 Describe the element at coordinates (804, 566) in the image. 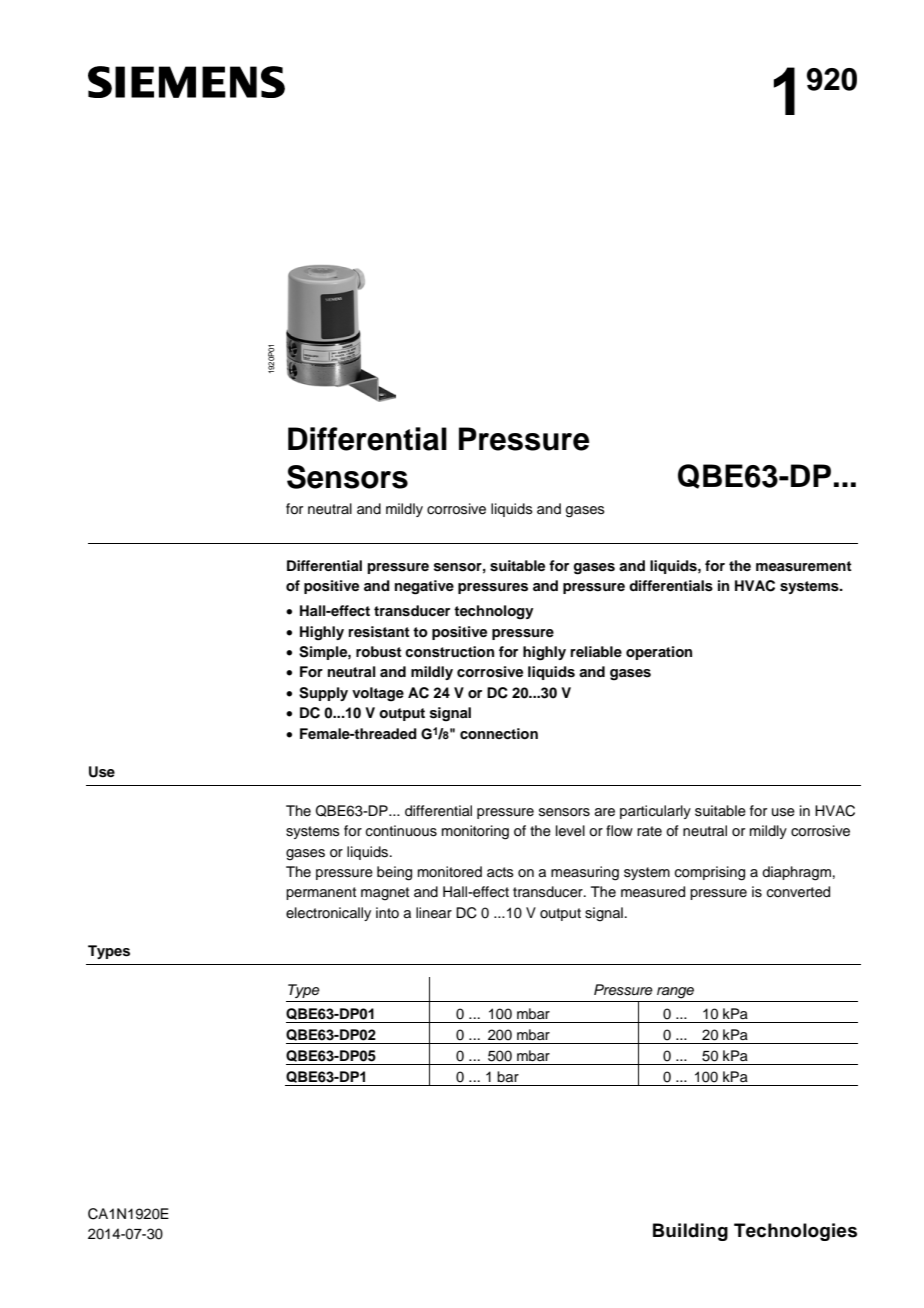

I see `measurement` at that location.
